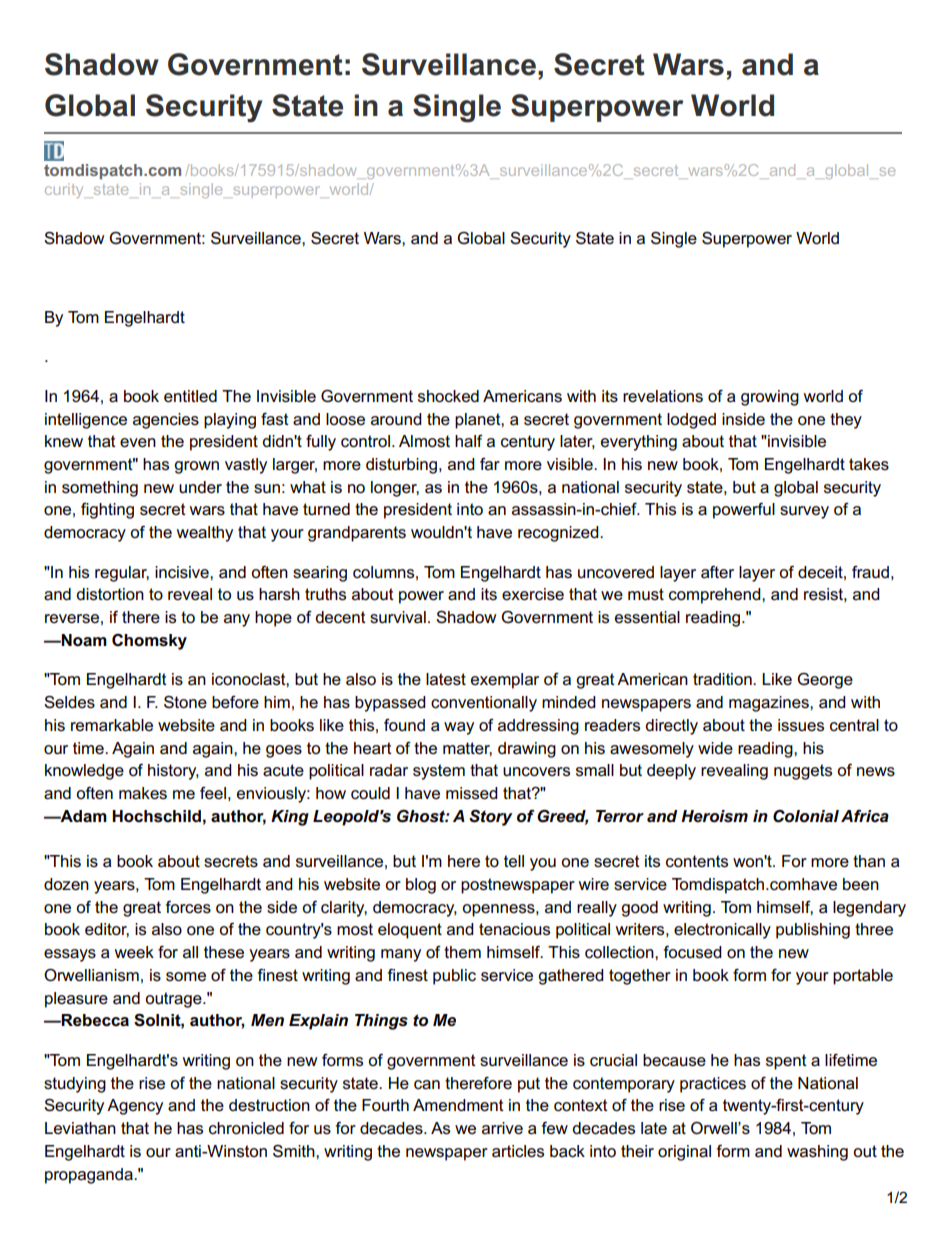 This page has width=952, height=1233. What do you see at coordinates (533, 594) in the page?
I see `exercise` at bounding box center [533, 594].
